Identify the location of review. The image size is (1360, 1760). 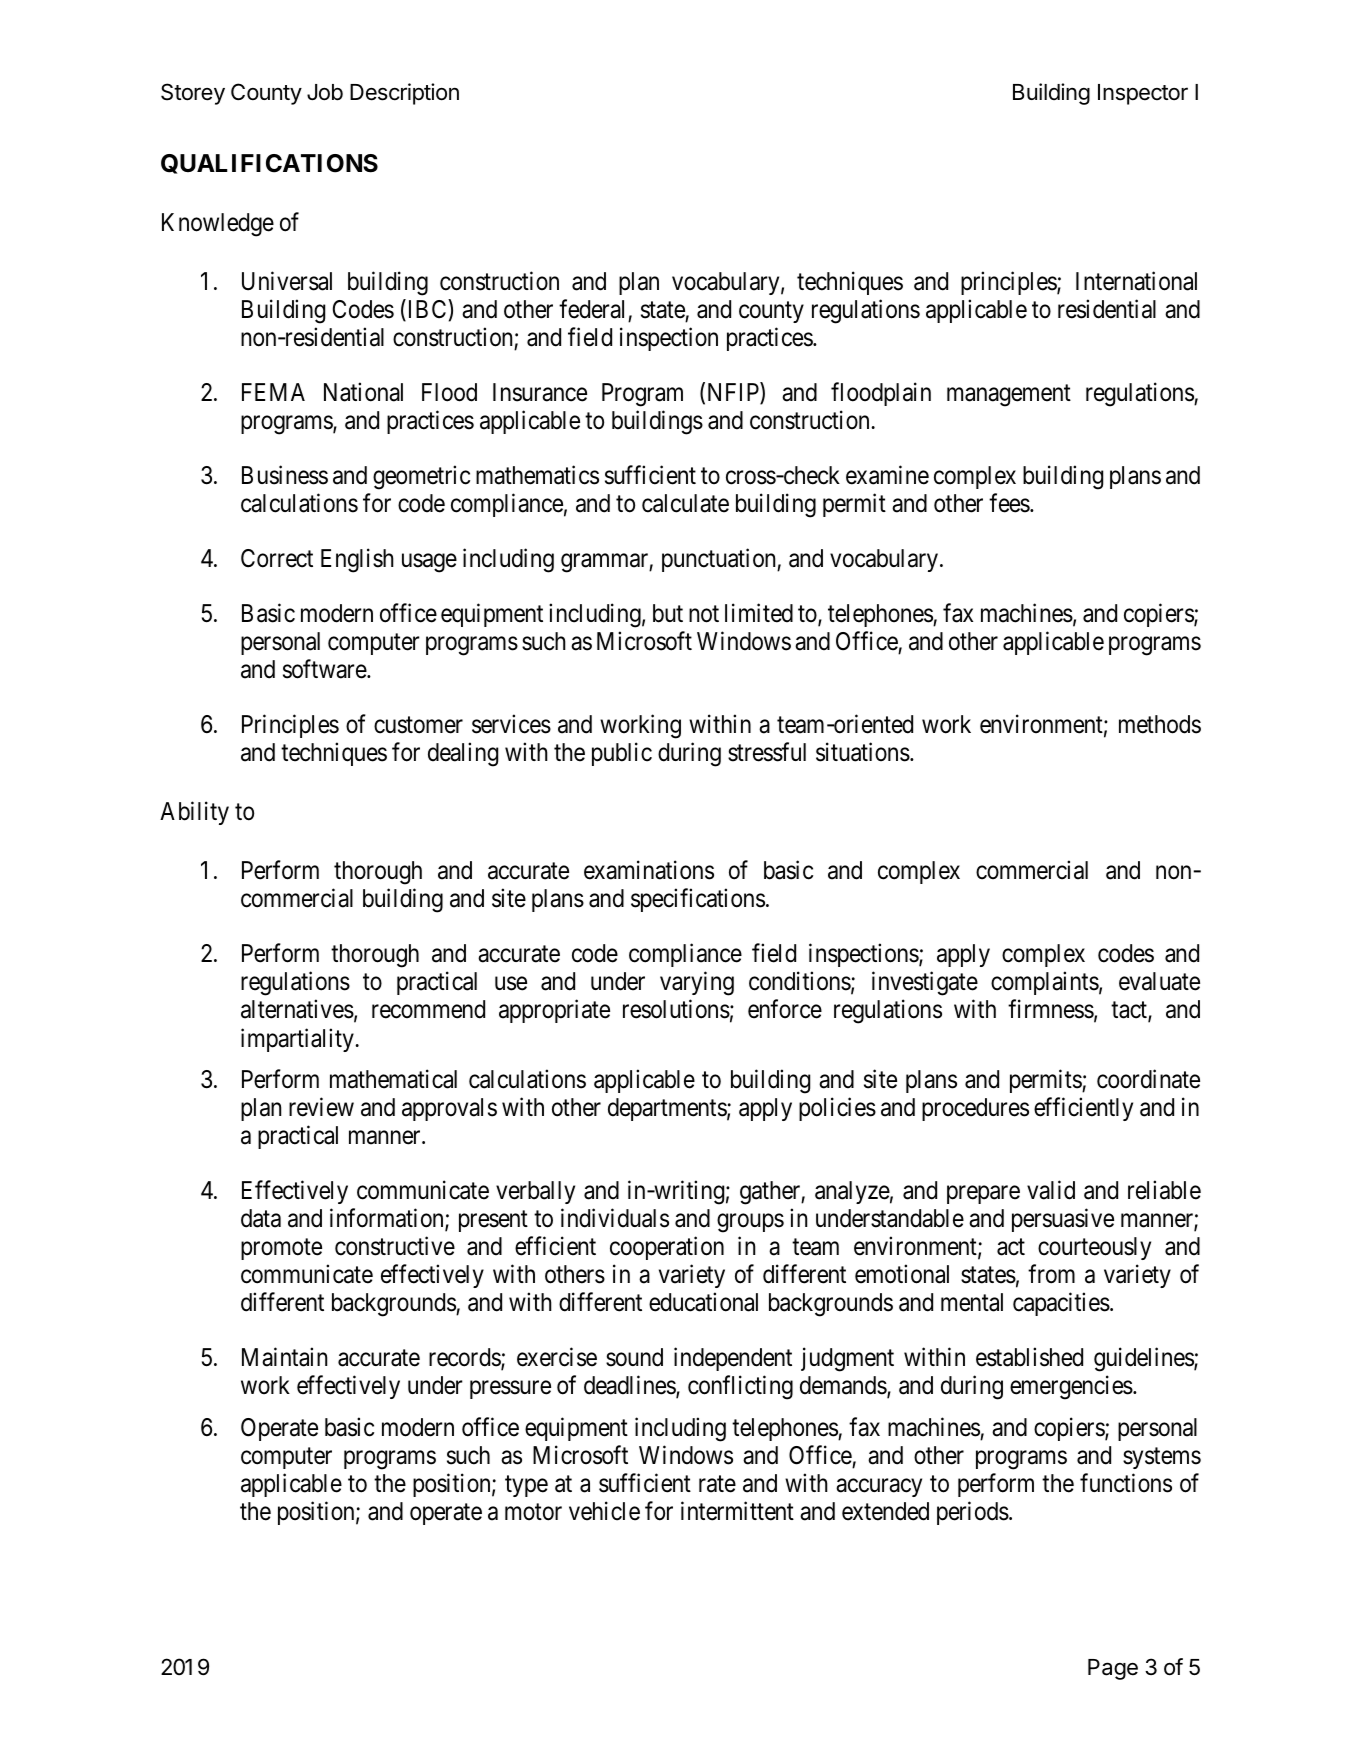
(321, 1107).
